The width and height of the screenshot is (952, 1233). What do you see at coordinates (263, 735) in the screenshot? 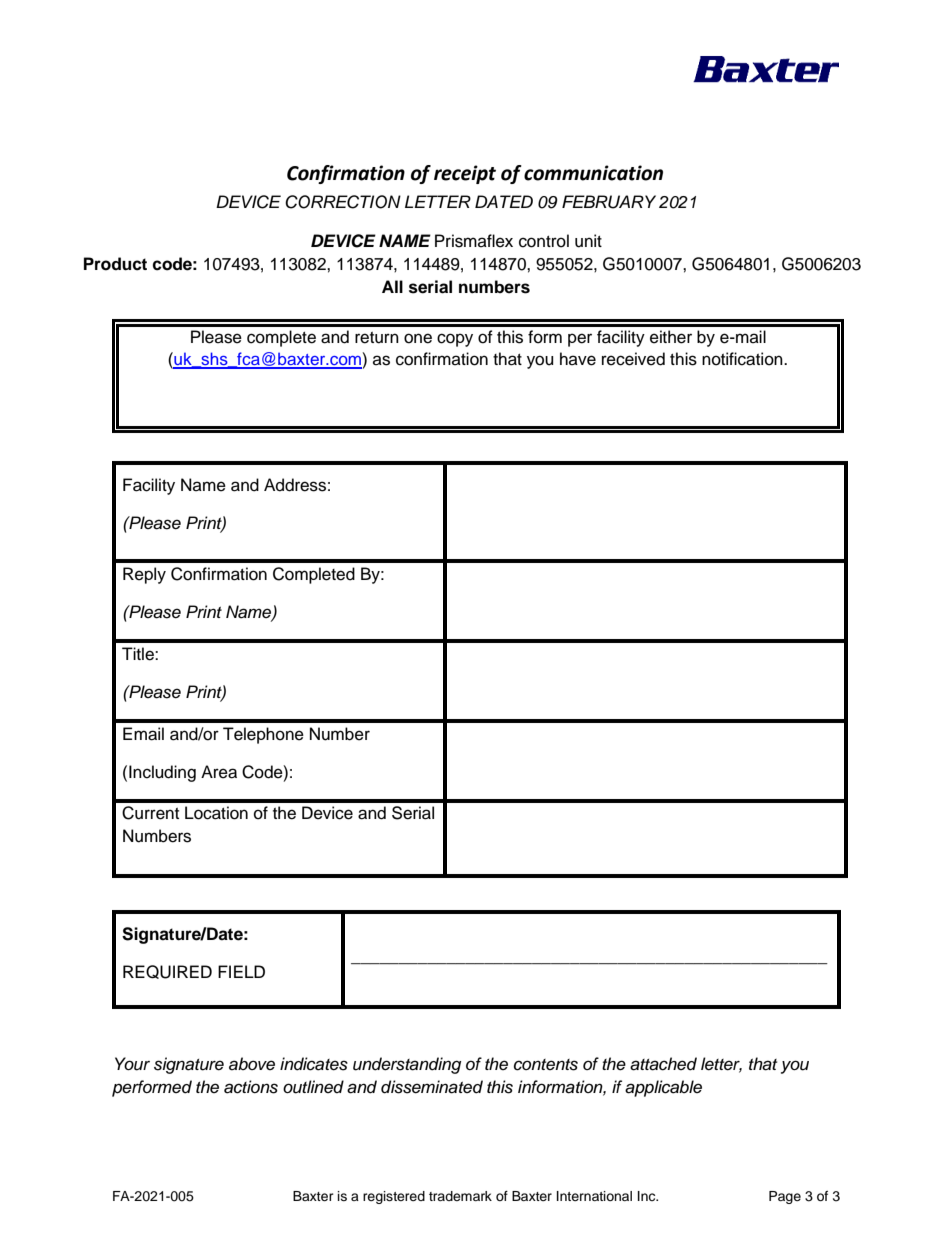
I see `Telephone` at bounding box center [263, 735].
